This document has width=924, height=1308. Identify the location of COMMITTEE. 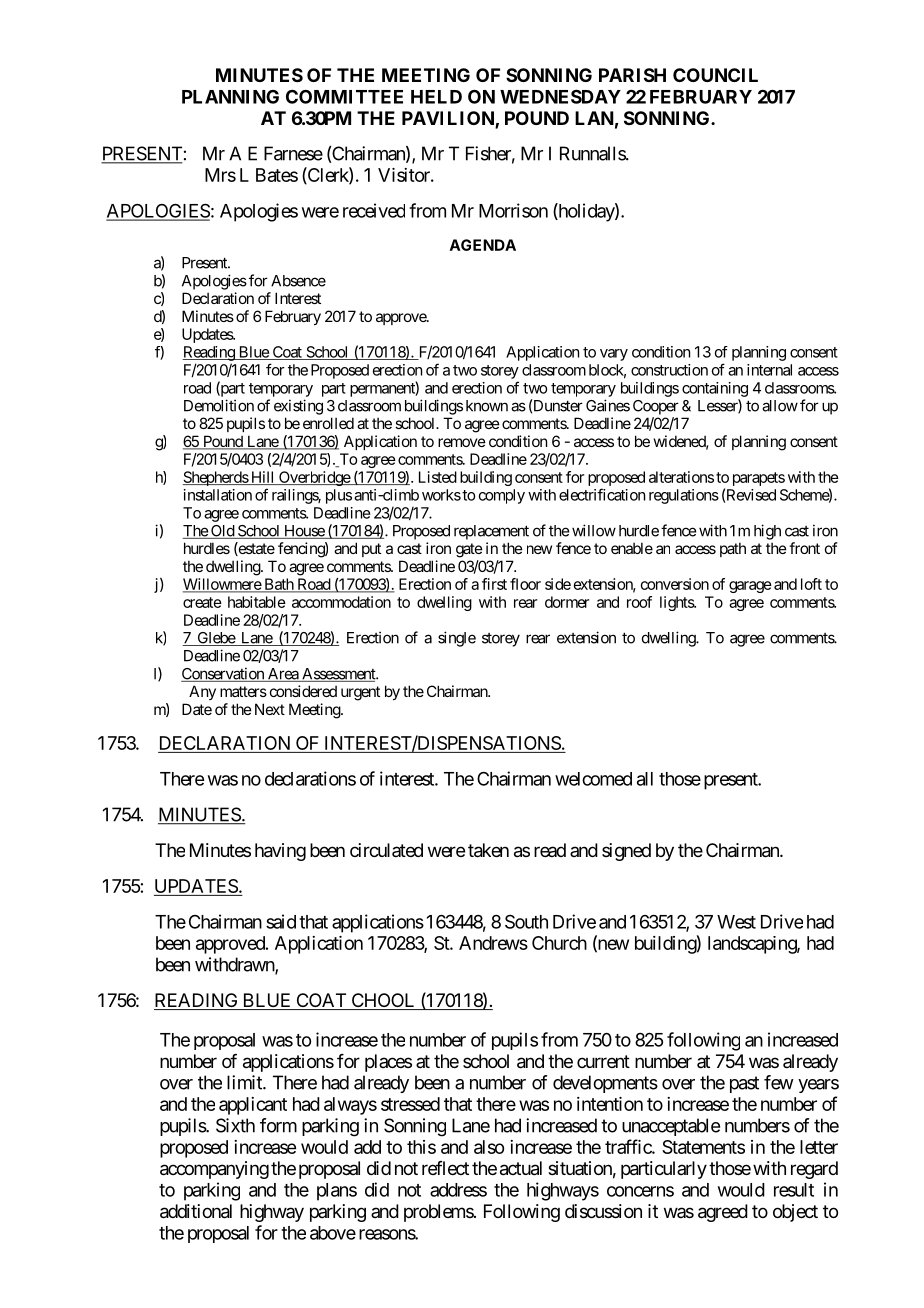
(344, 96).
